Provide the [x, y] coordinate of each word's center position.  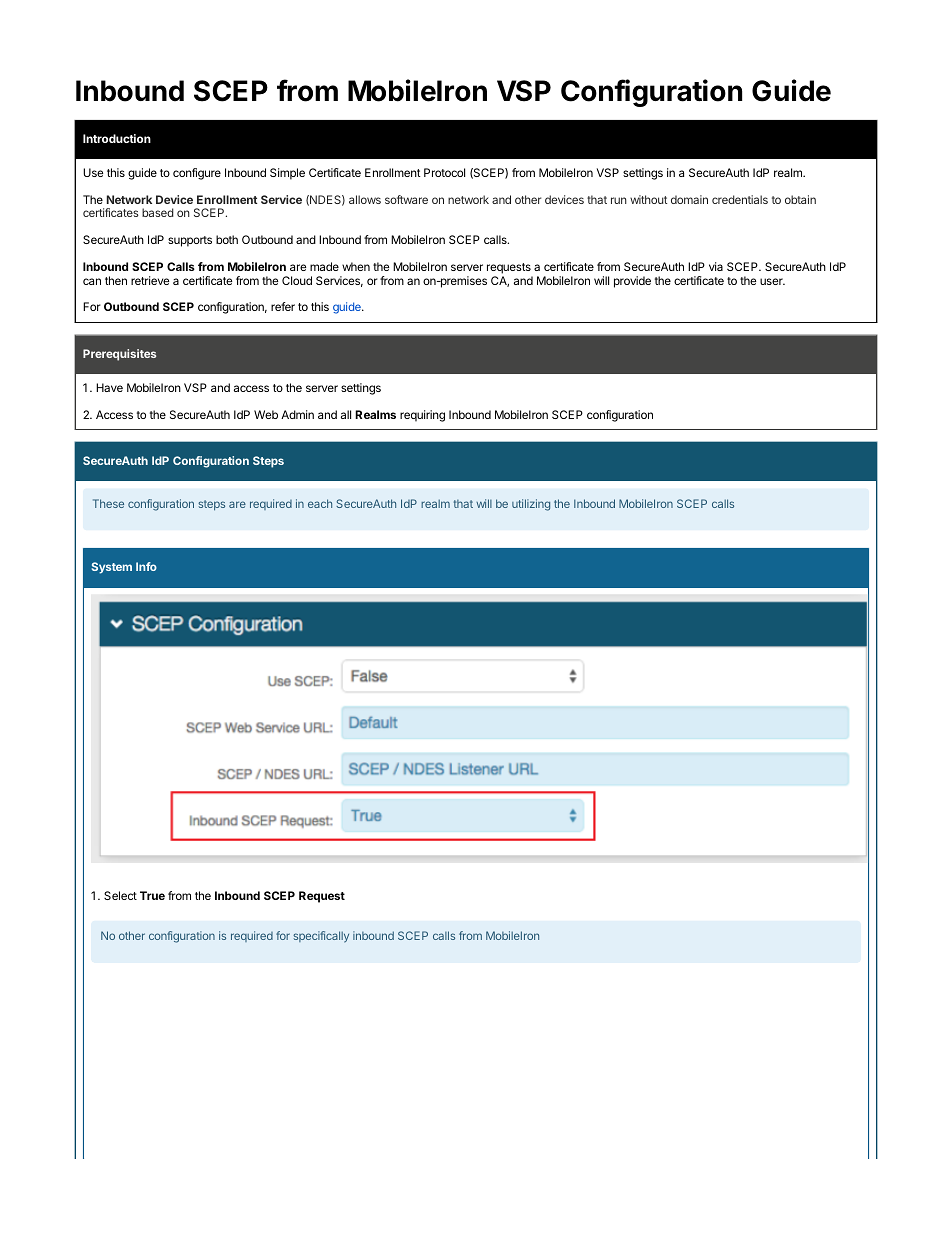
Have [109, 387]
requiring [422, 416]
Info [146, 566]
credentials [740, 199]
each [320, 503]
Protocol [444, 172]
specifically [321, 937]
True [152, 895]
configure [197, 174]
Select [120, 895]
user [772, 281]
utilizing [531, 505]
